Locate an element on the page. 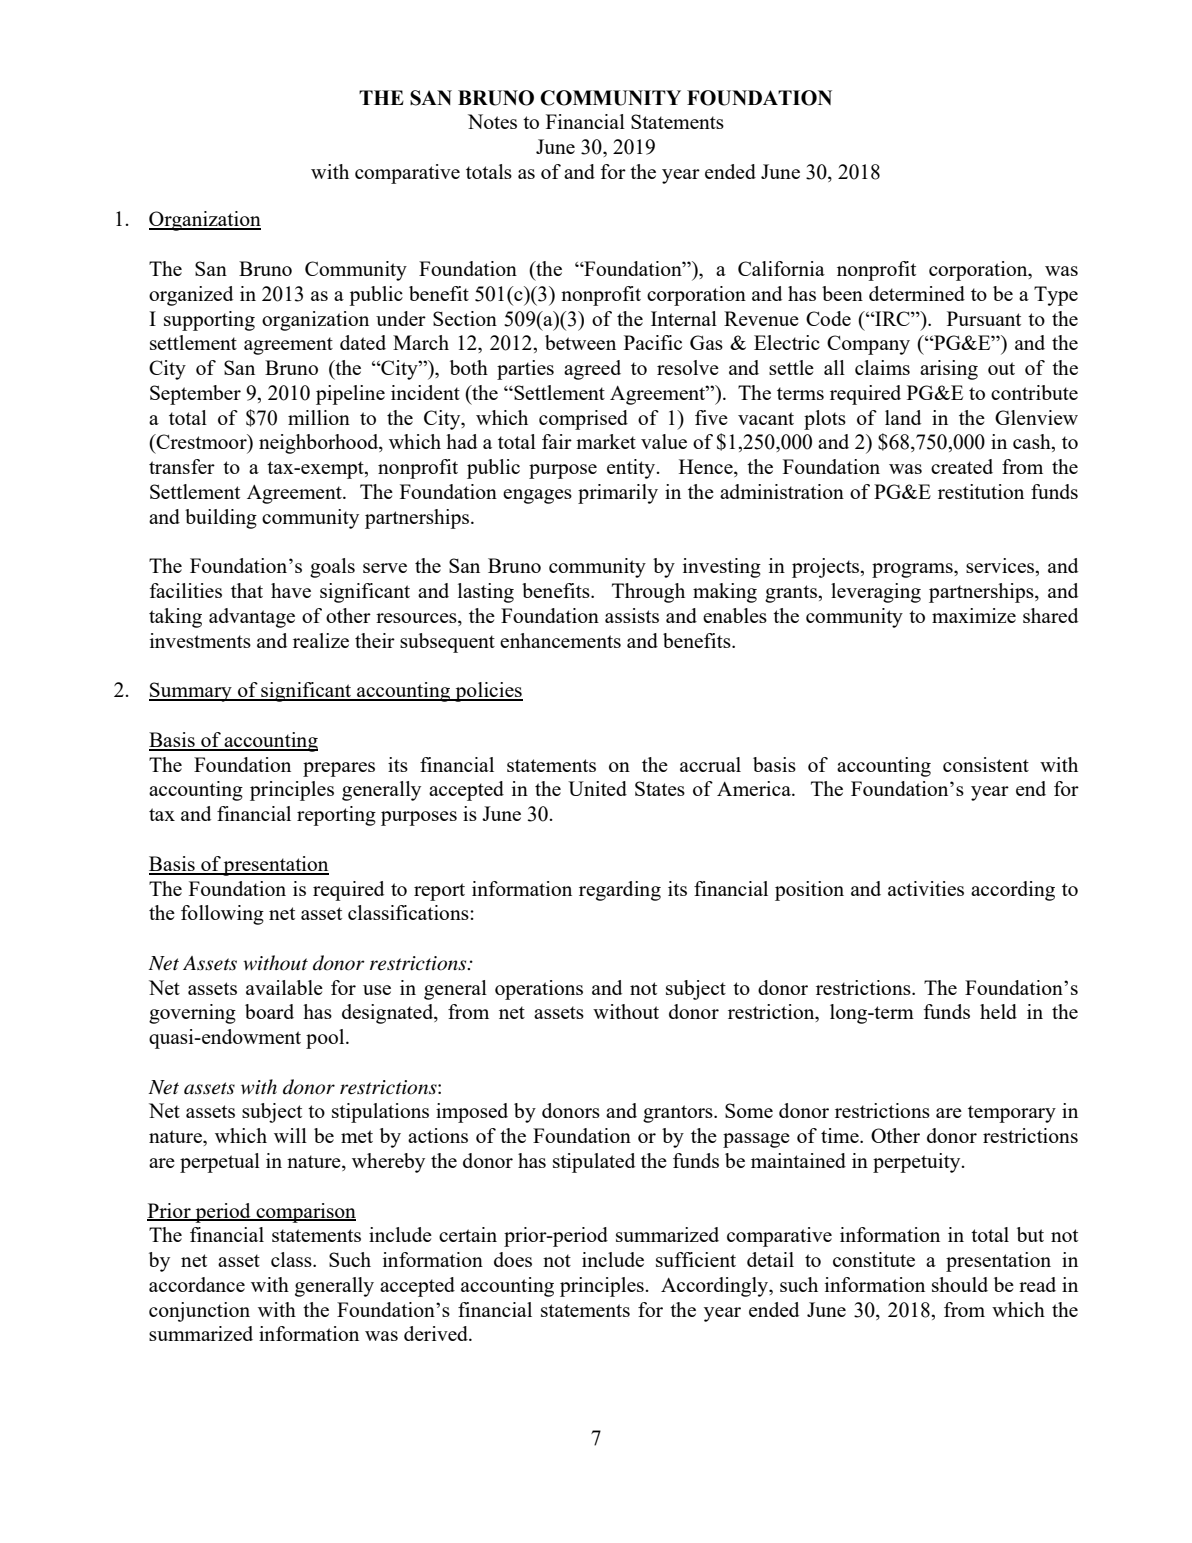 This page has height=1543, width=1192. sufficient is located at coordinates (696, 1259).
